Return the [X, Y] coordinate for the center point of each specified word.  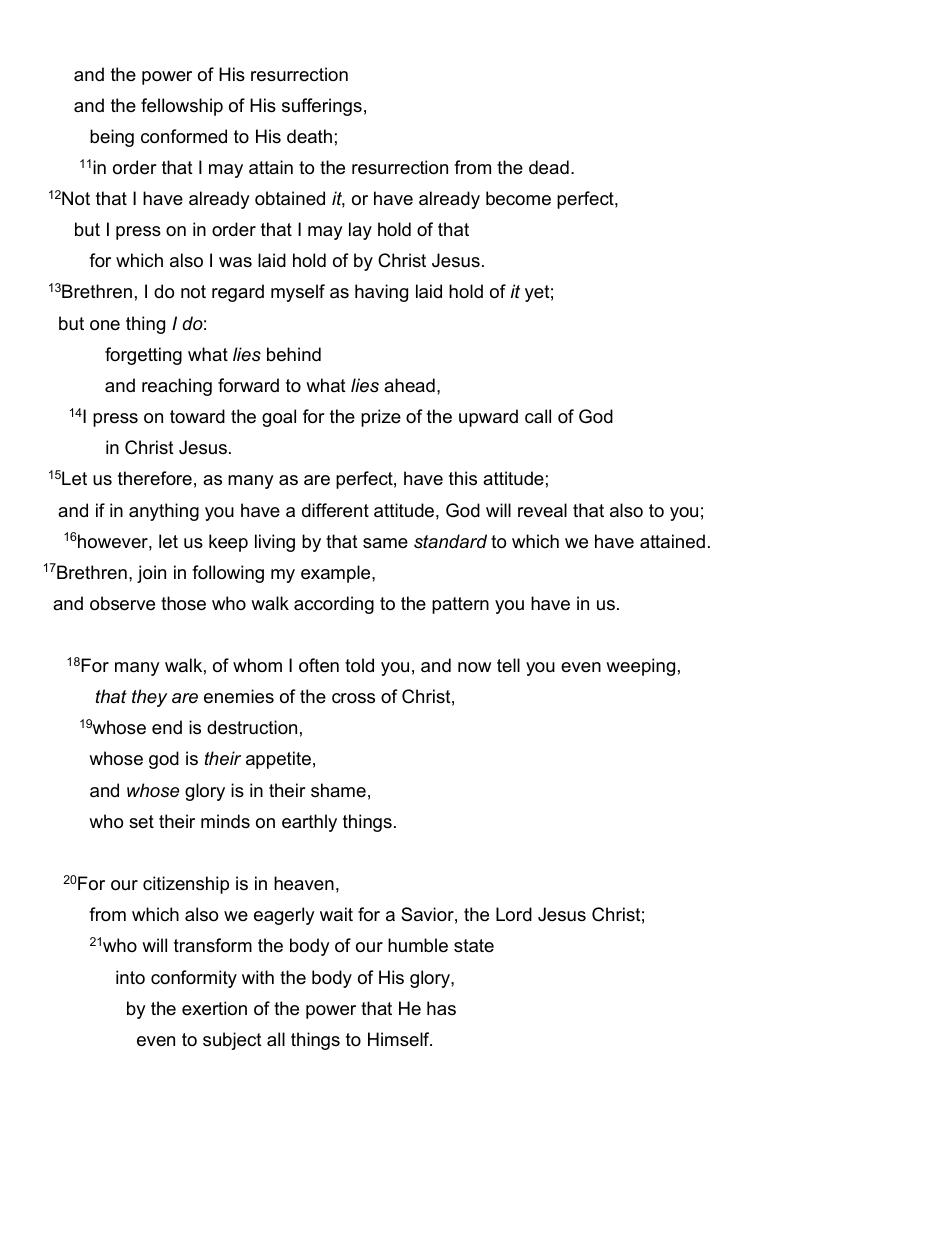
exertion [214, 1008]
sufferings [322, 107]
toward [197, 416]
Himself [400, 1039]
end [167, 727]
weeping [640, 667]
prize [381, 418]
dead [549, 167]
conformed [184, 136]
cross [353, 698]
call [538, 416]
